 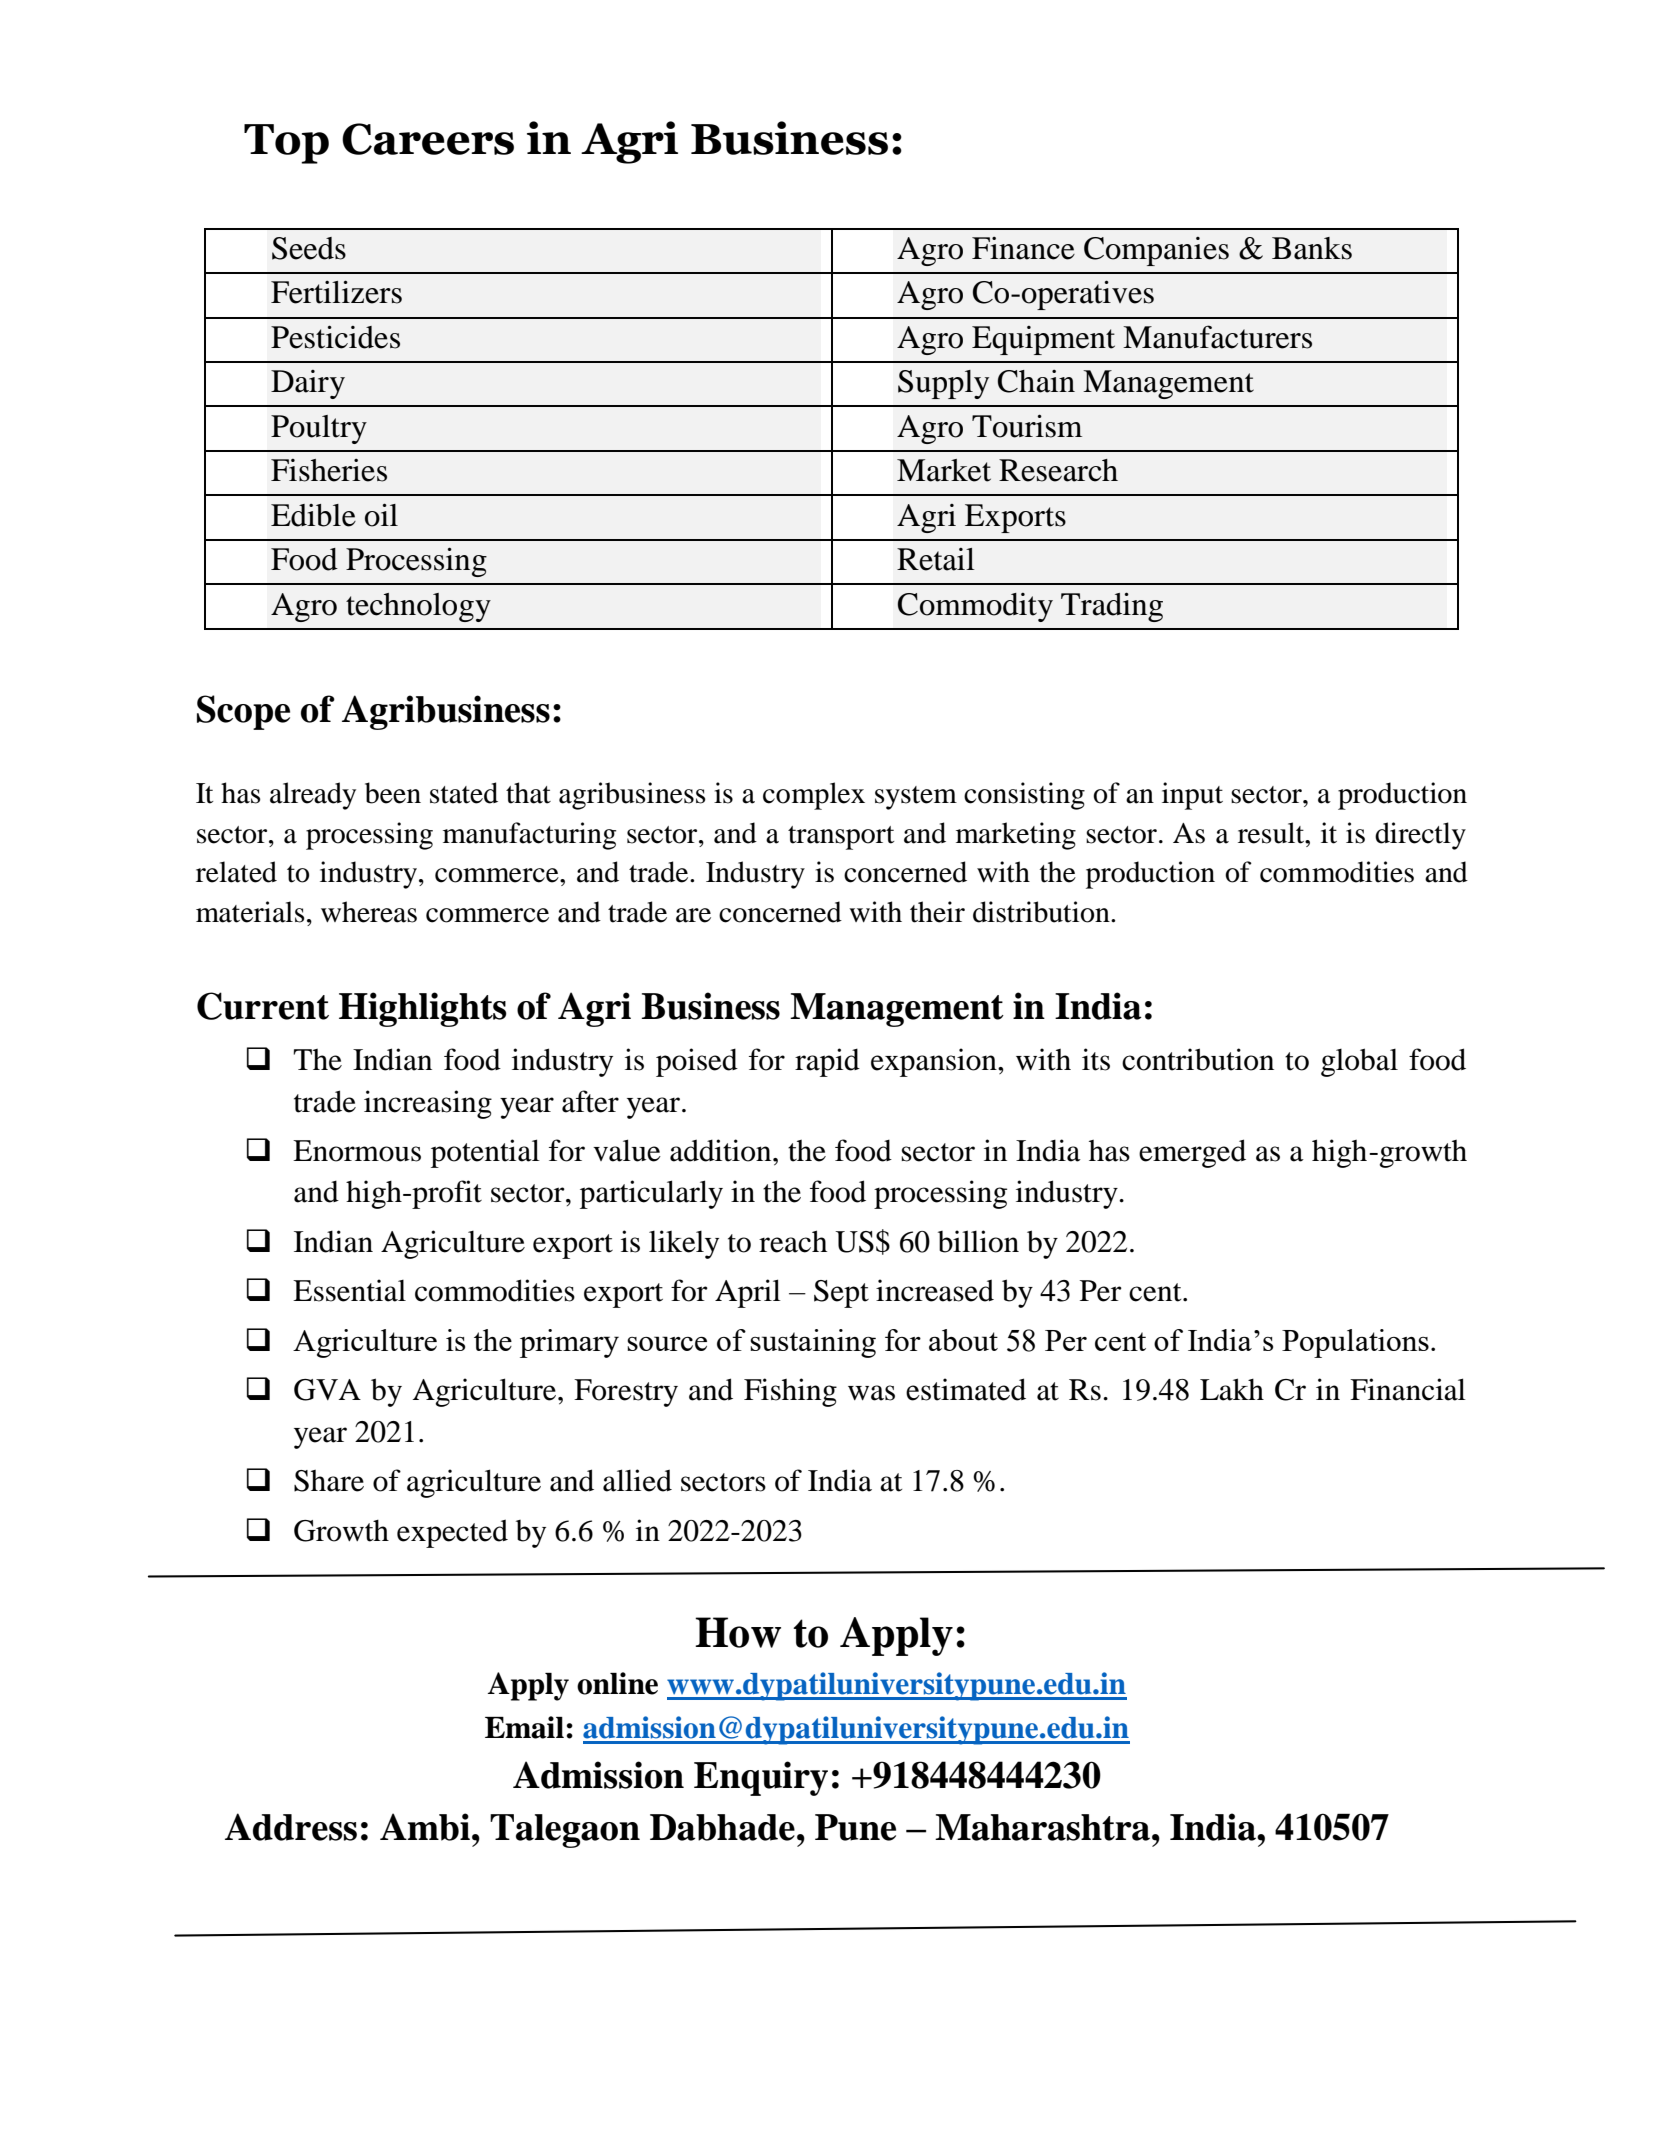 I want to click on rapid, so click(x=827, y=1062).
